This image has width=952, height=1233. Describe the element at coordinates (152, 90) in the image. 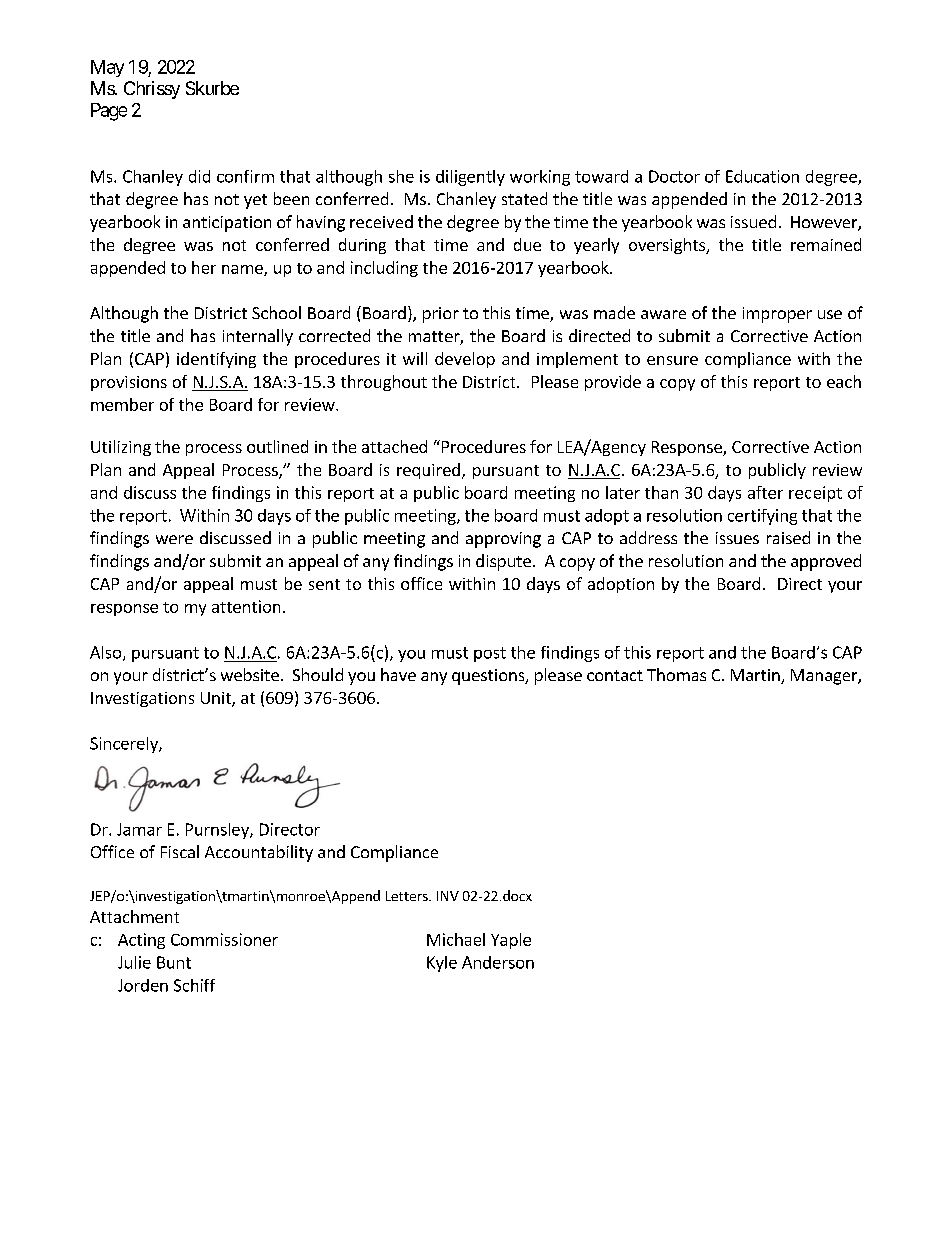

I see `Chrissy` at that location.
